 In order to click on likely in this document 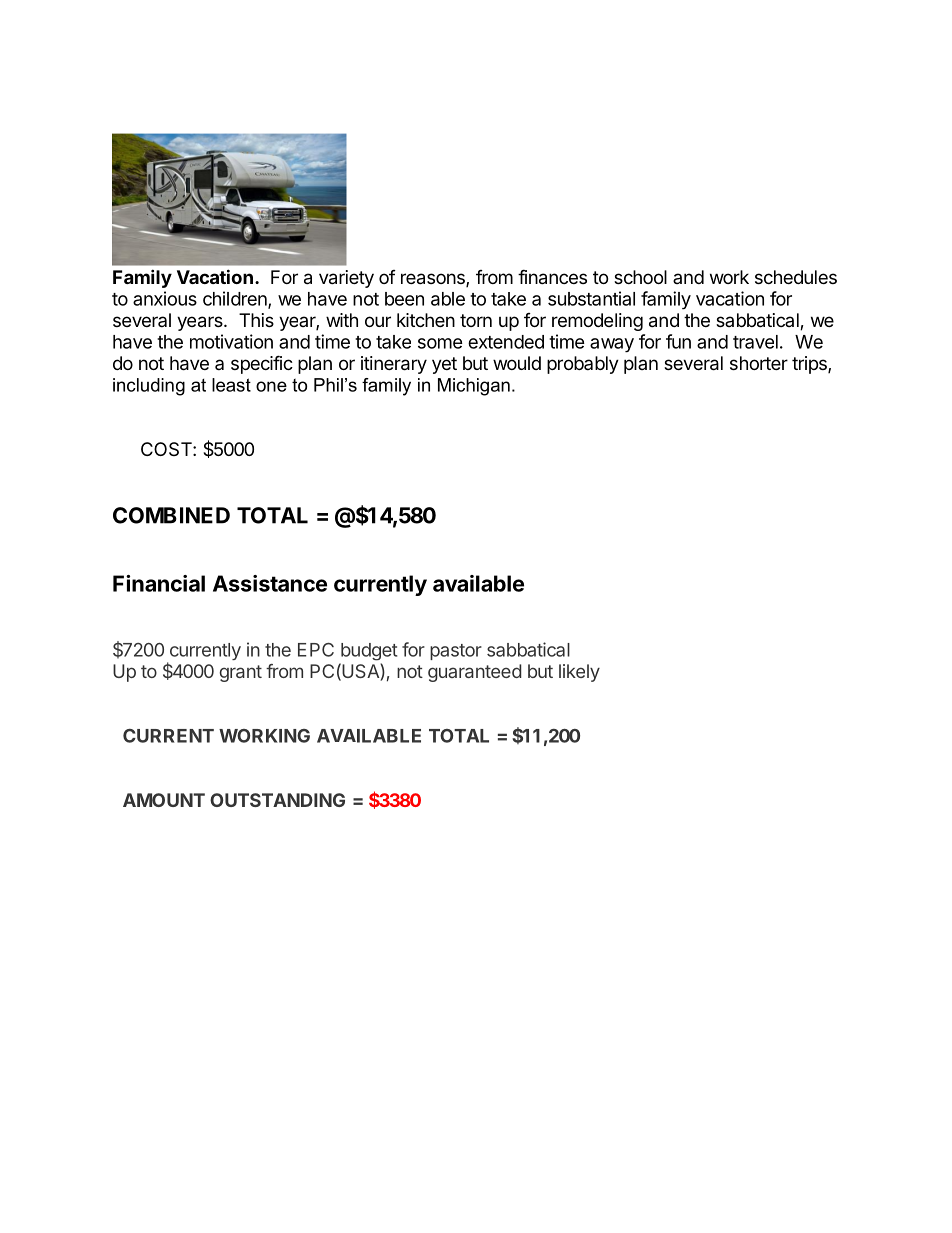, I will do `click(579, 673)`.
